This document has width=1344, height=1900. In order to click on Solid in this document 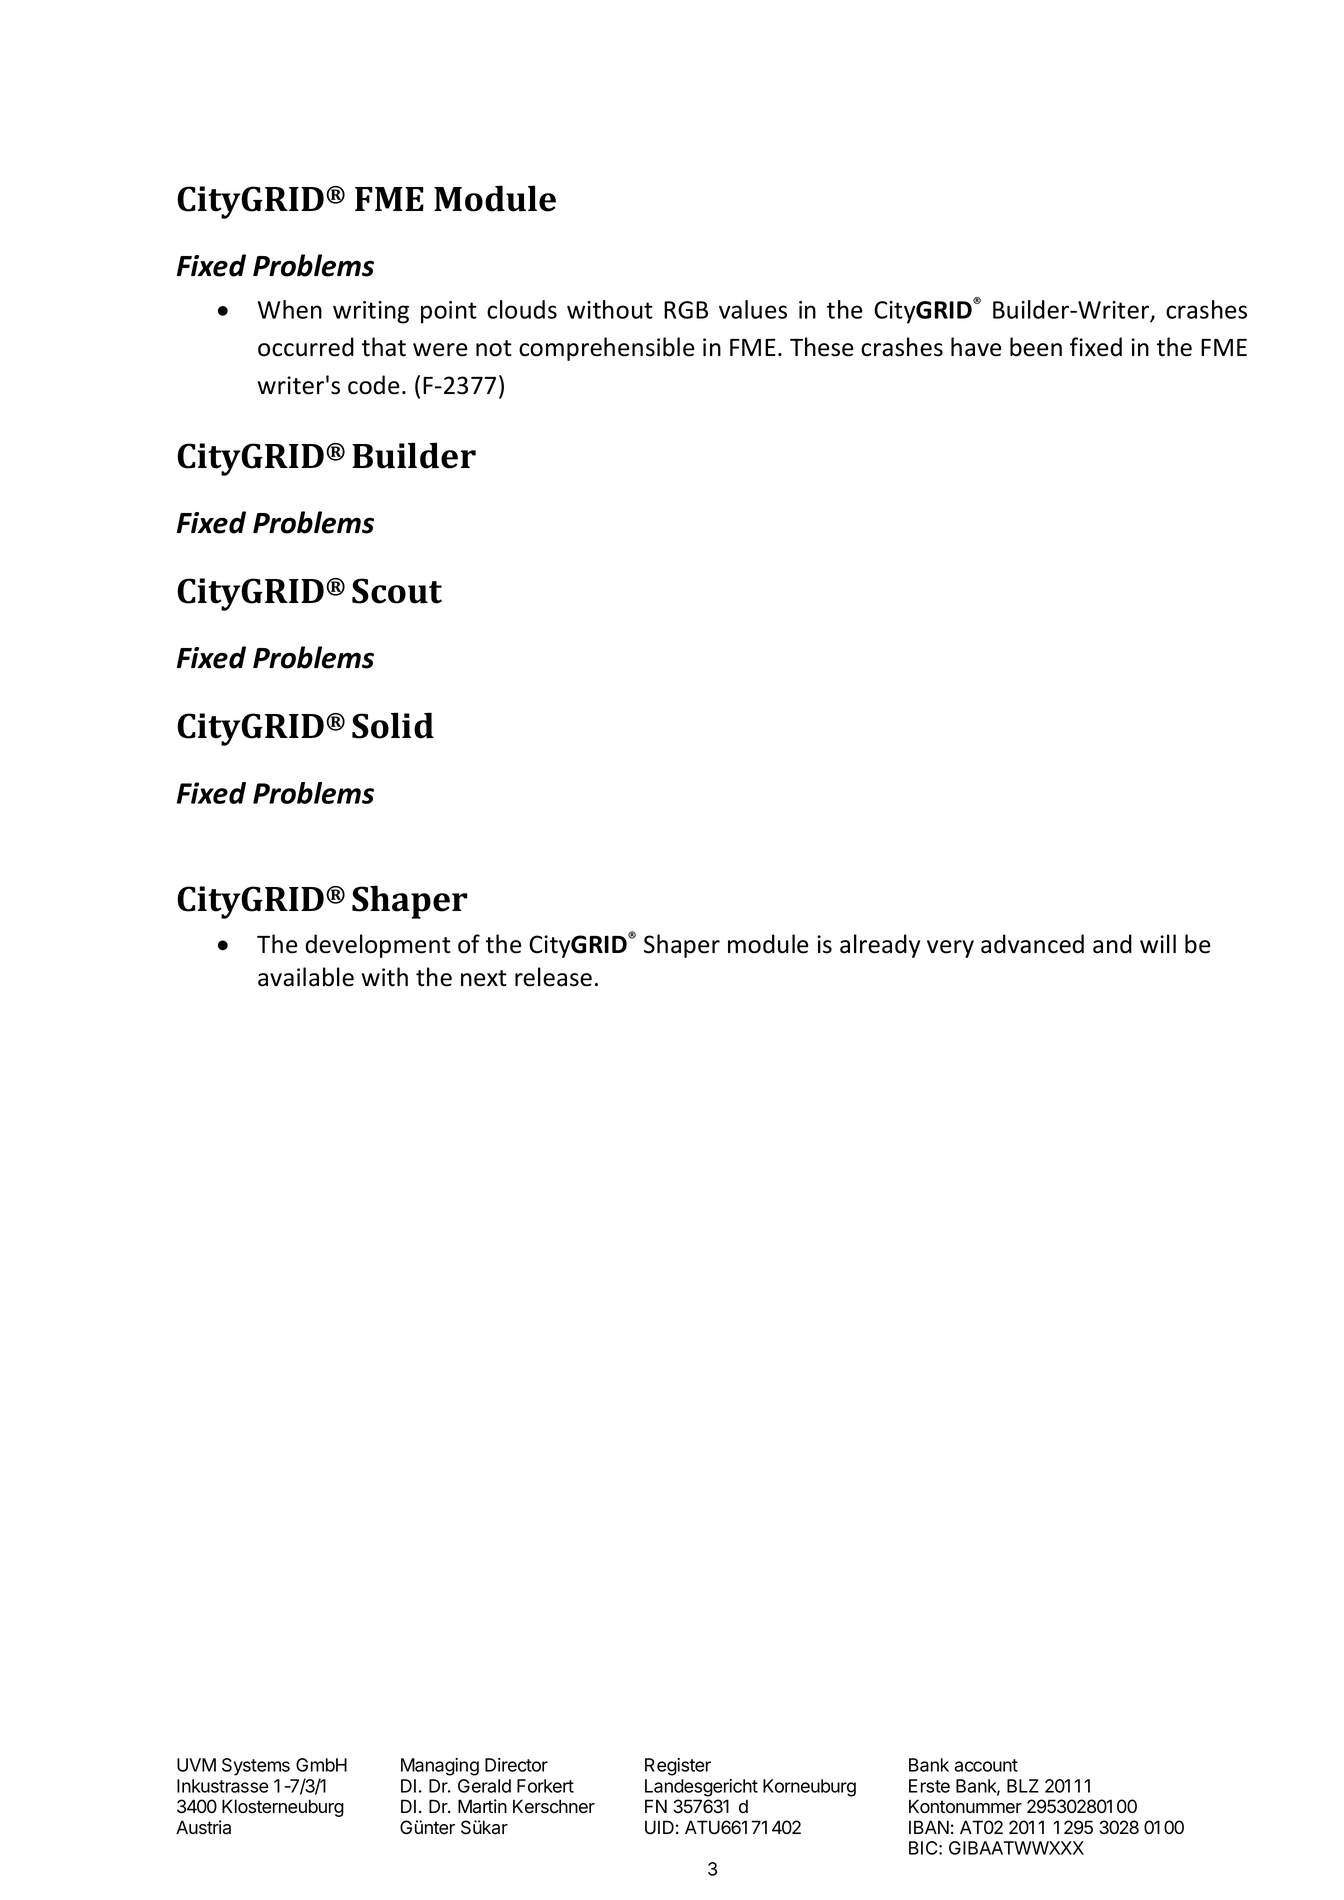, I will do `click(393, 725)`.
